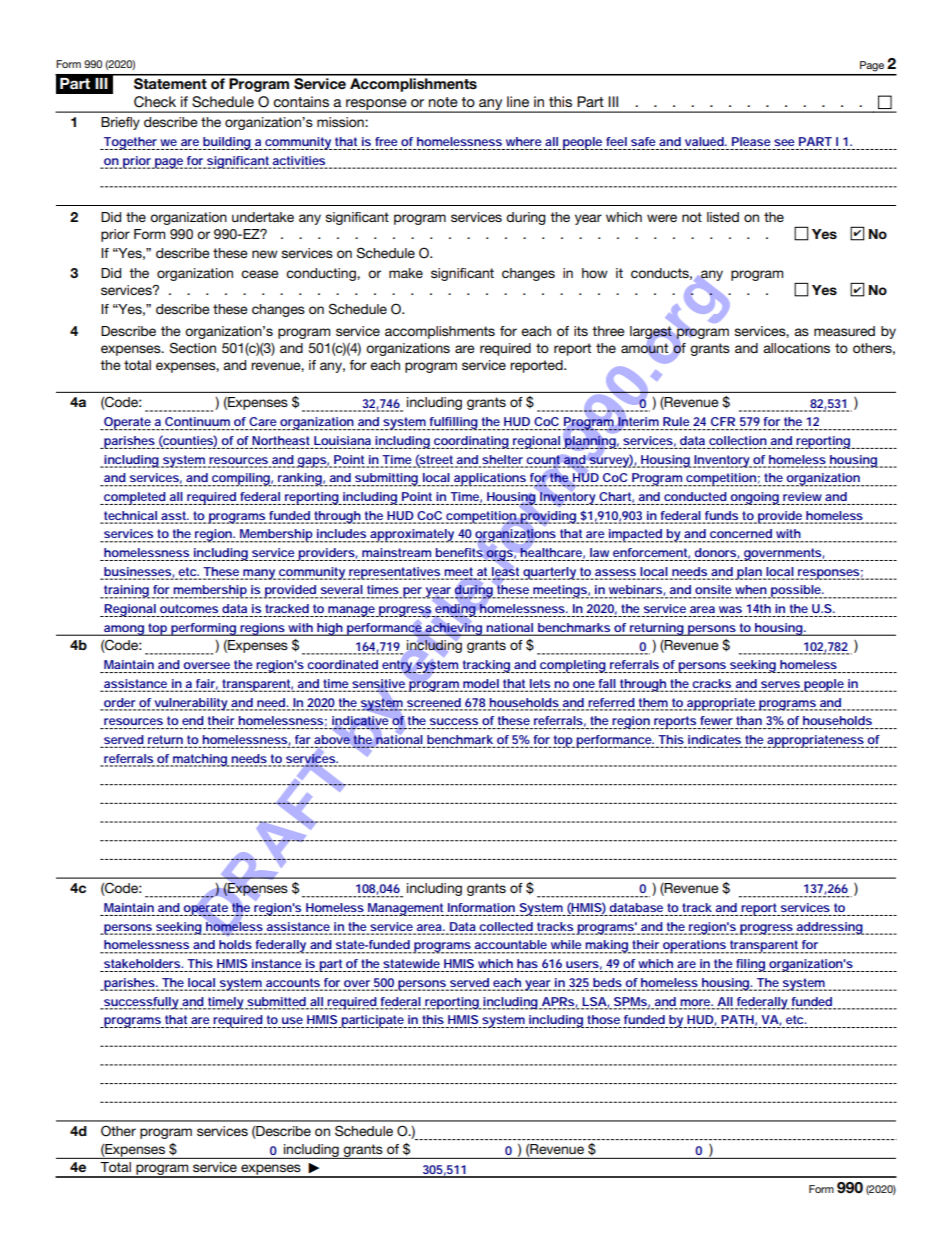 This page has height=1233, width=952. Describe the element at coordinates (524, 141) in the page. I see `where` at that location.
